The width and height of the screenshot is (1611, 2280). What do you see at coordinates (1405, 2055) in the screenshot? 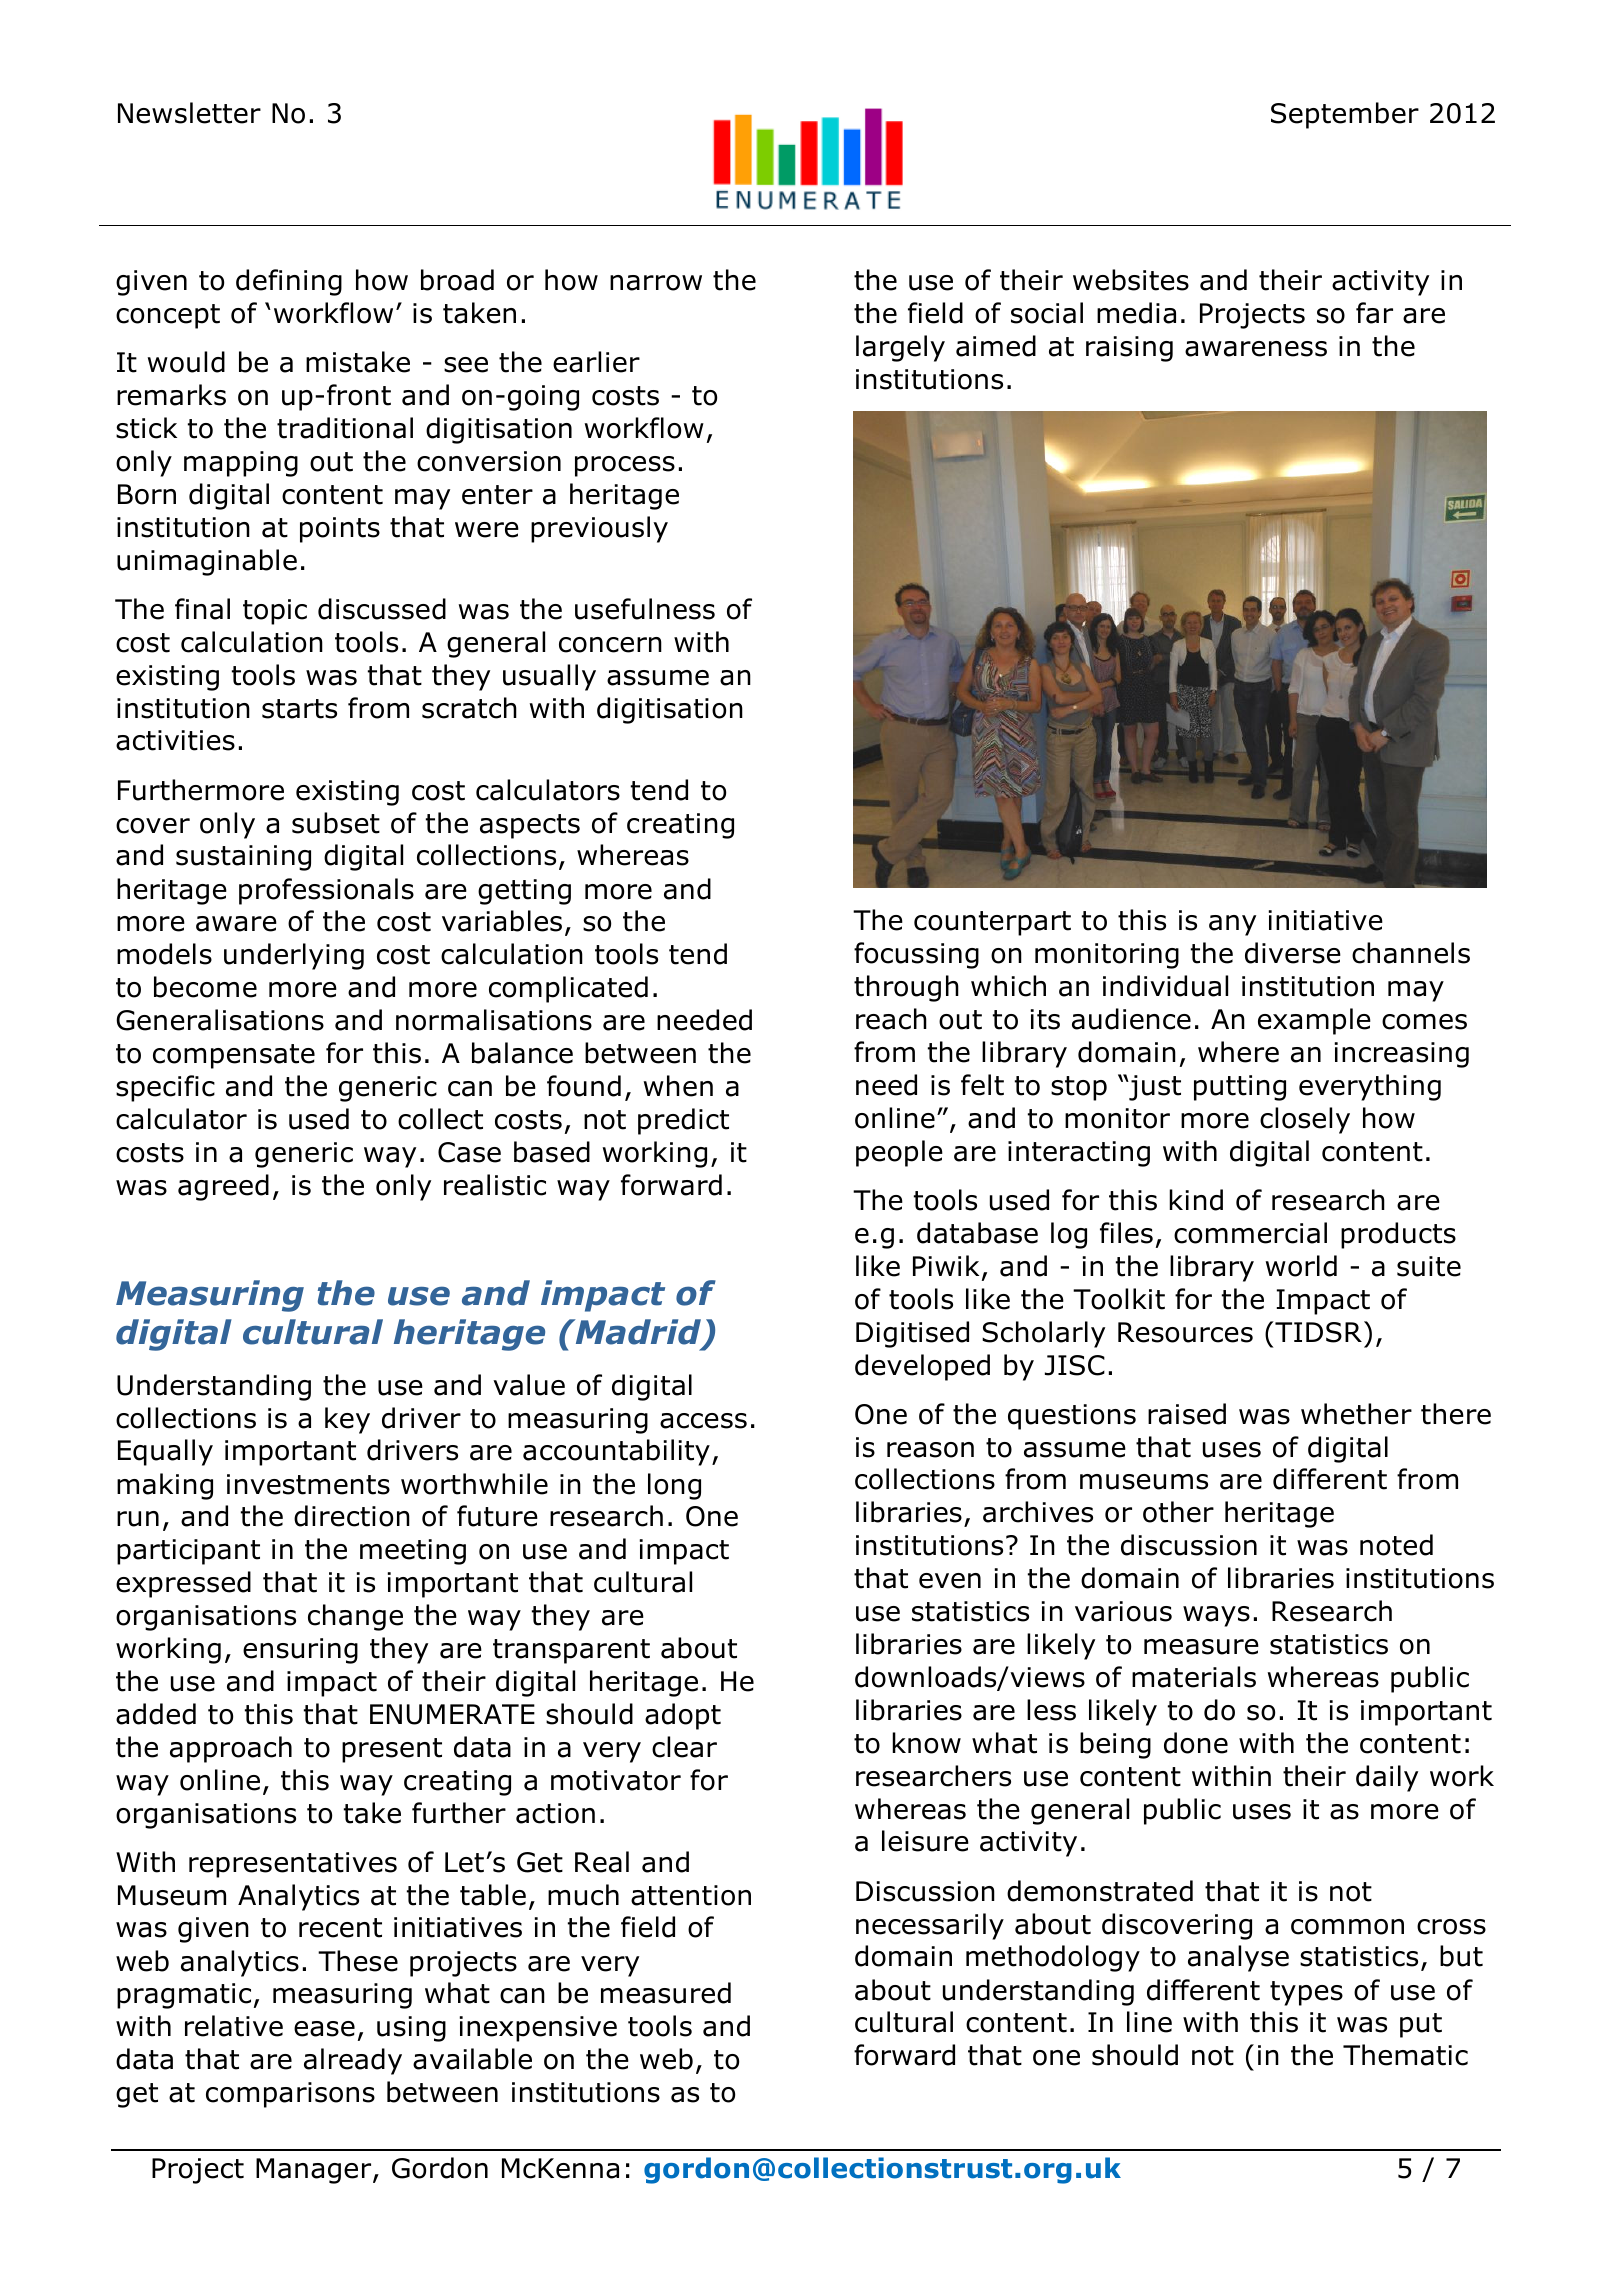
I see `Thematic` at bounding box center [1405, 2055].
